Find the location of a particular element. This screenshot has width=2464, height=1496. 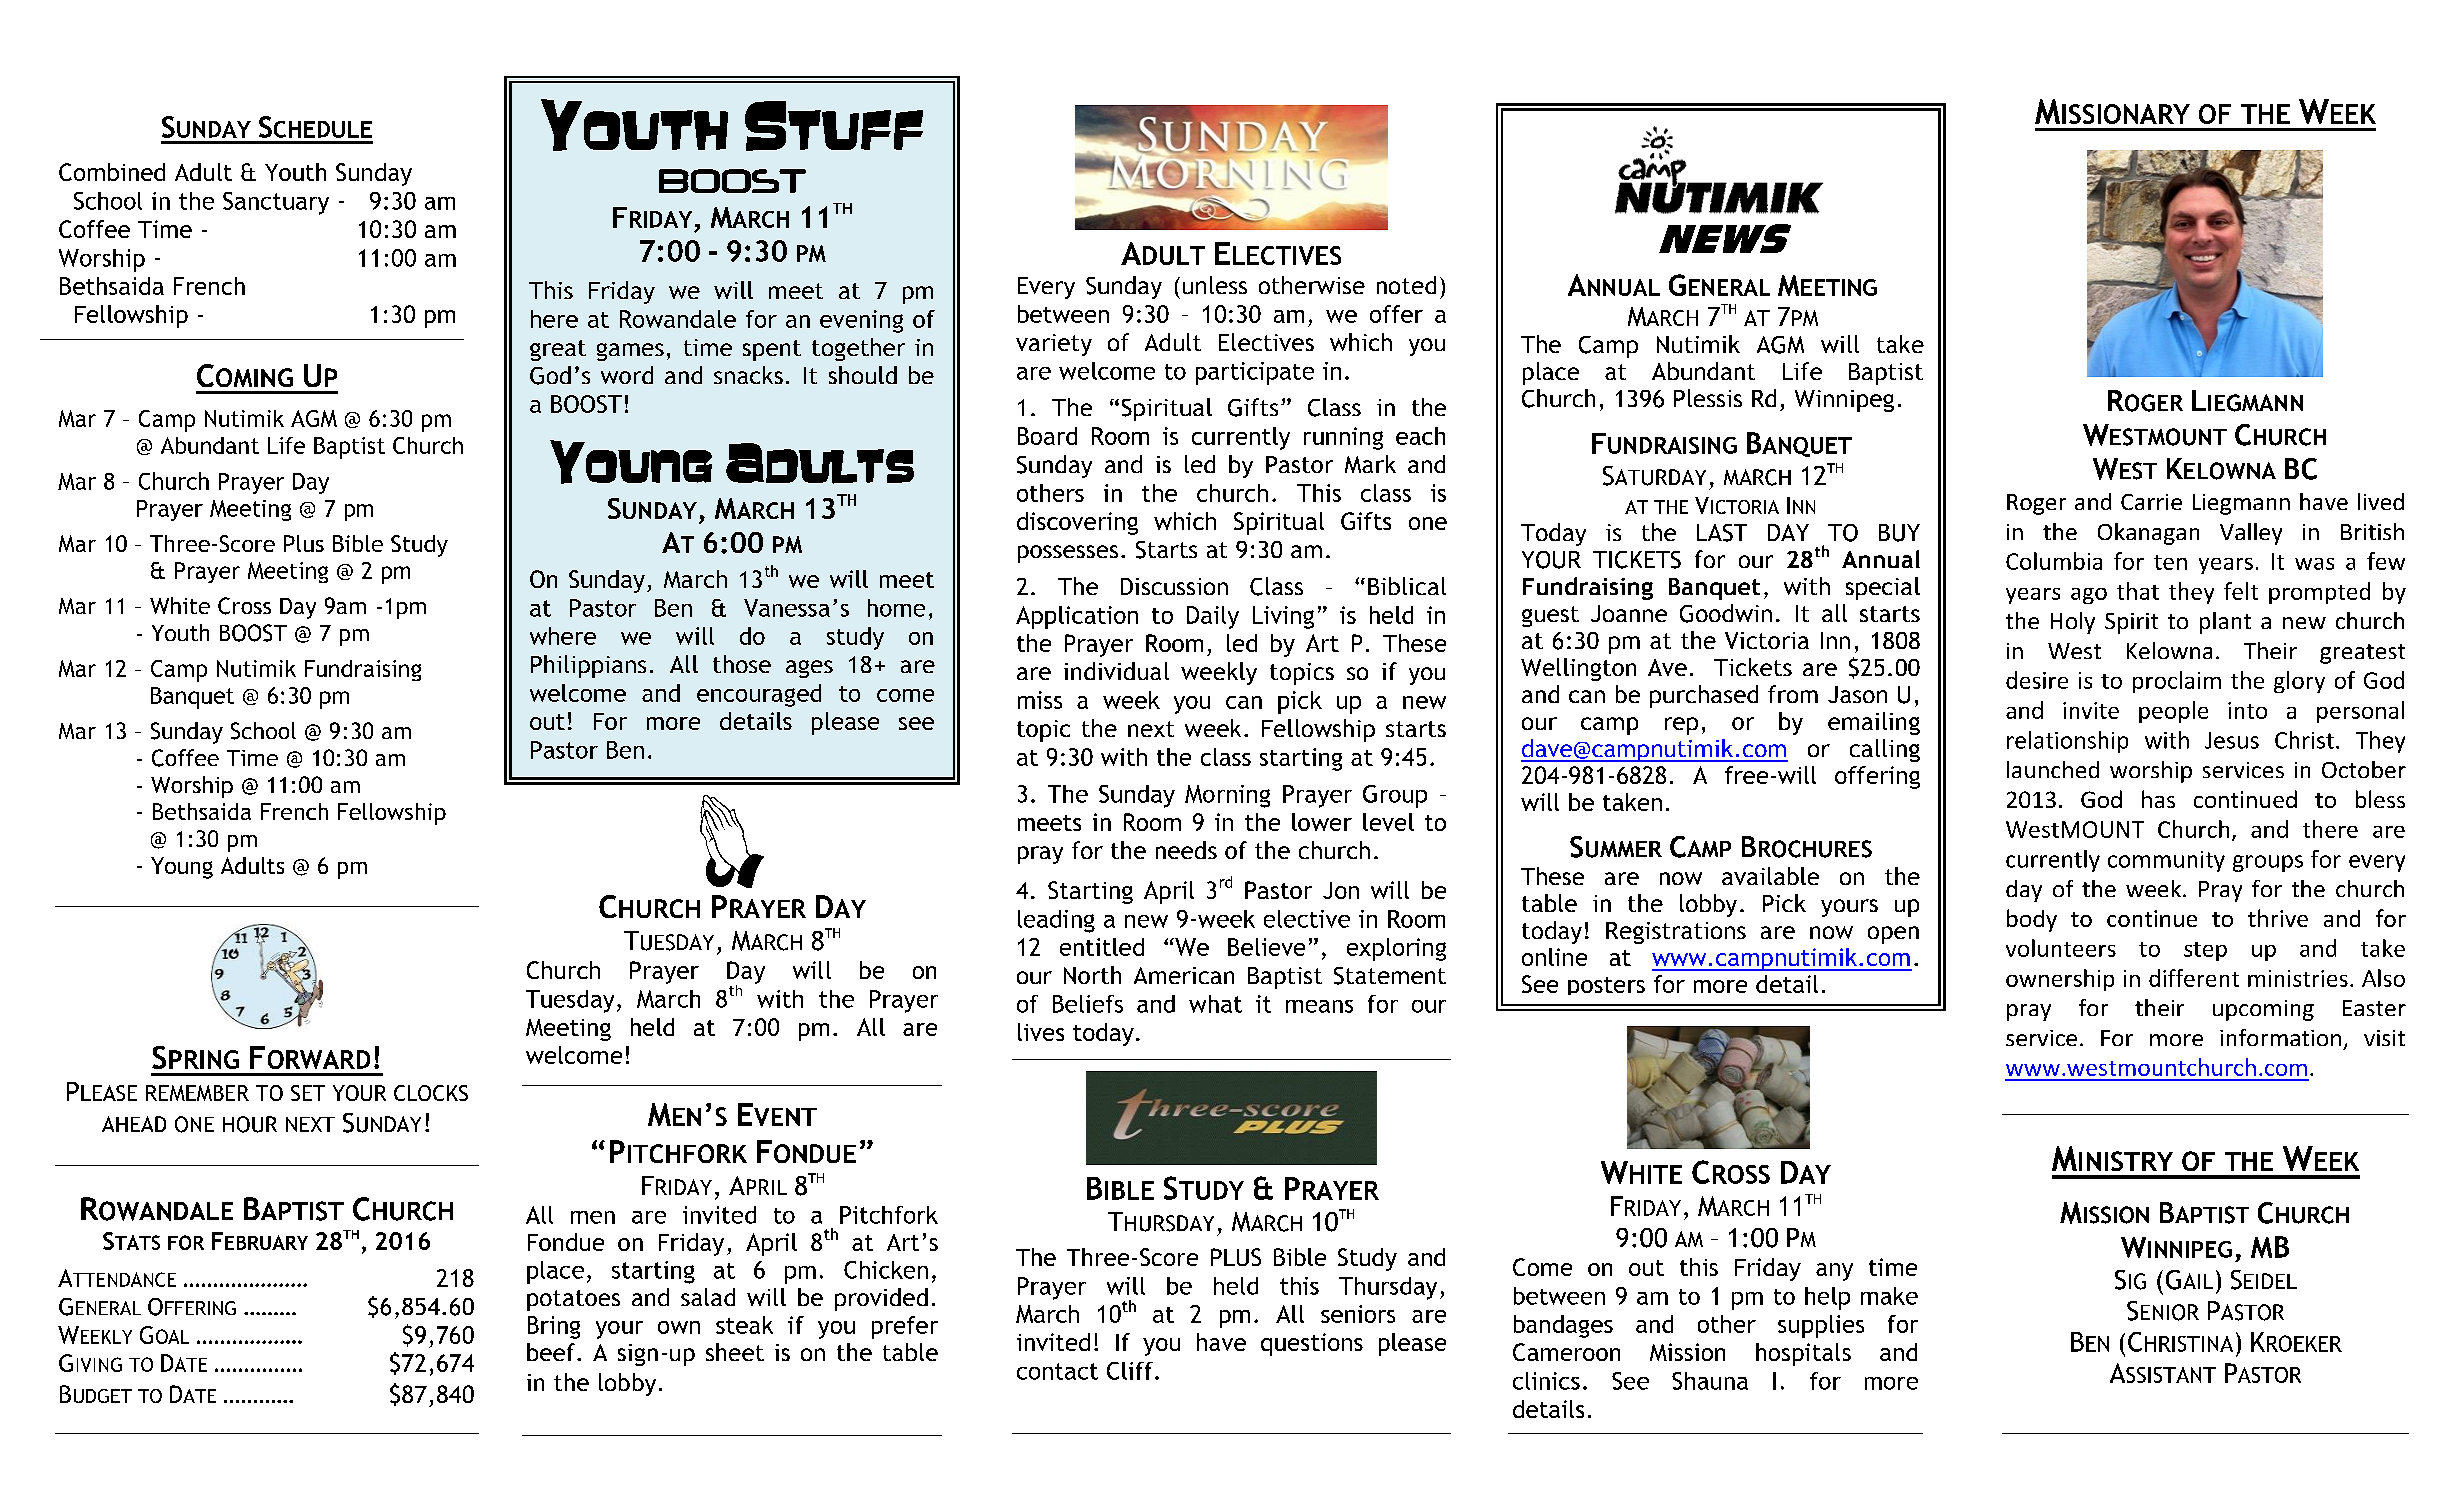

information is located at coordinates (2280, 1037).
